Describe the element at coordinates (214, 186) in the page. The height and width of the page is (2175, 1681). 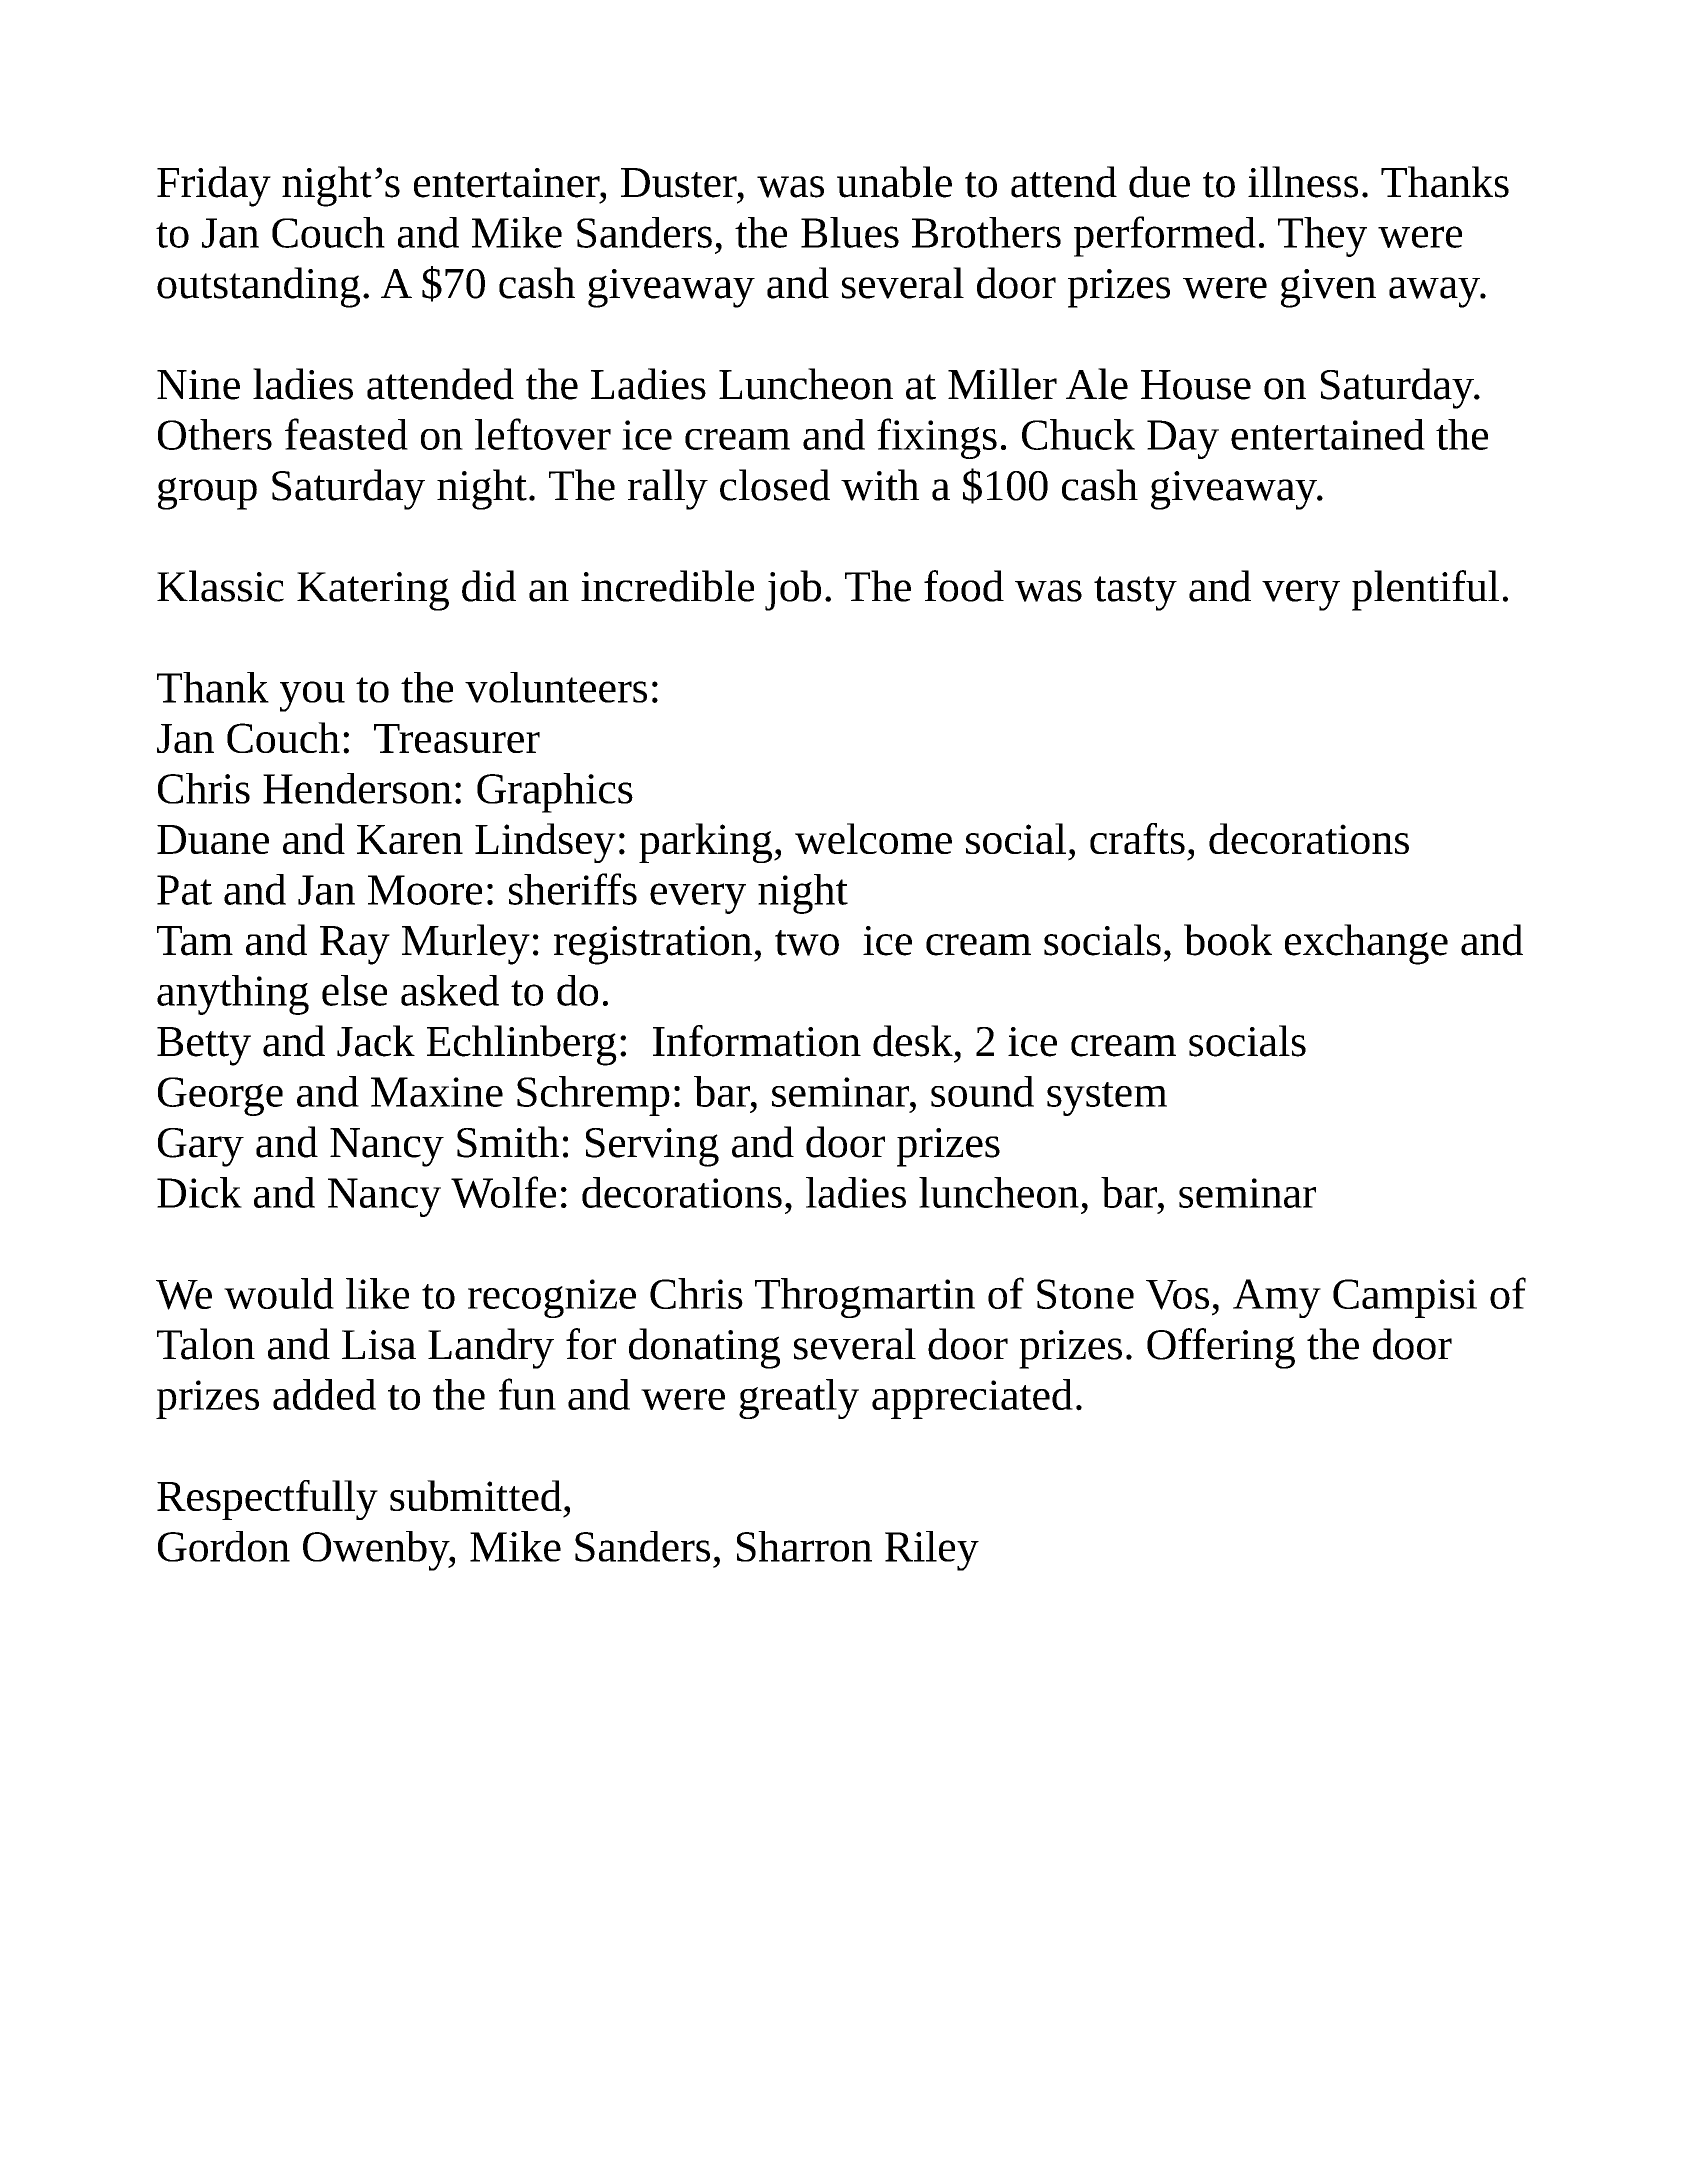
I see `Friday` at that location.
